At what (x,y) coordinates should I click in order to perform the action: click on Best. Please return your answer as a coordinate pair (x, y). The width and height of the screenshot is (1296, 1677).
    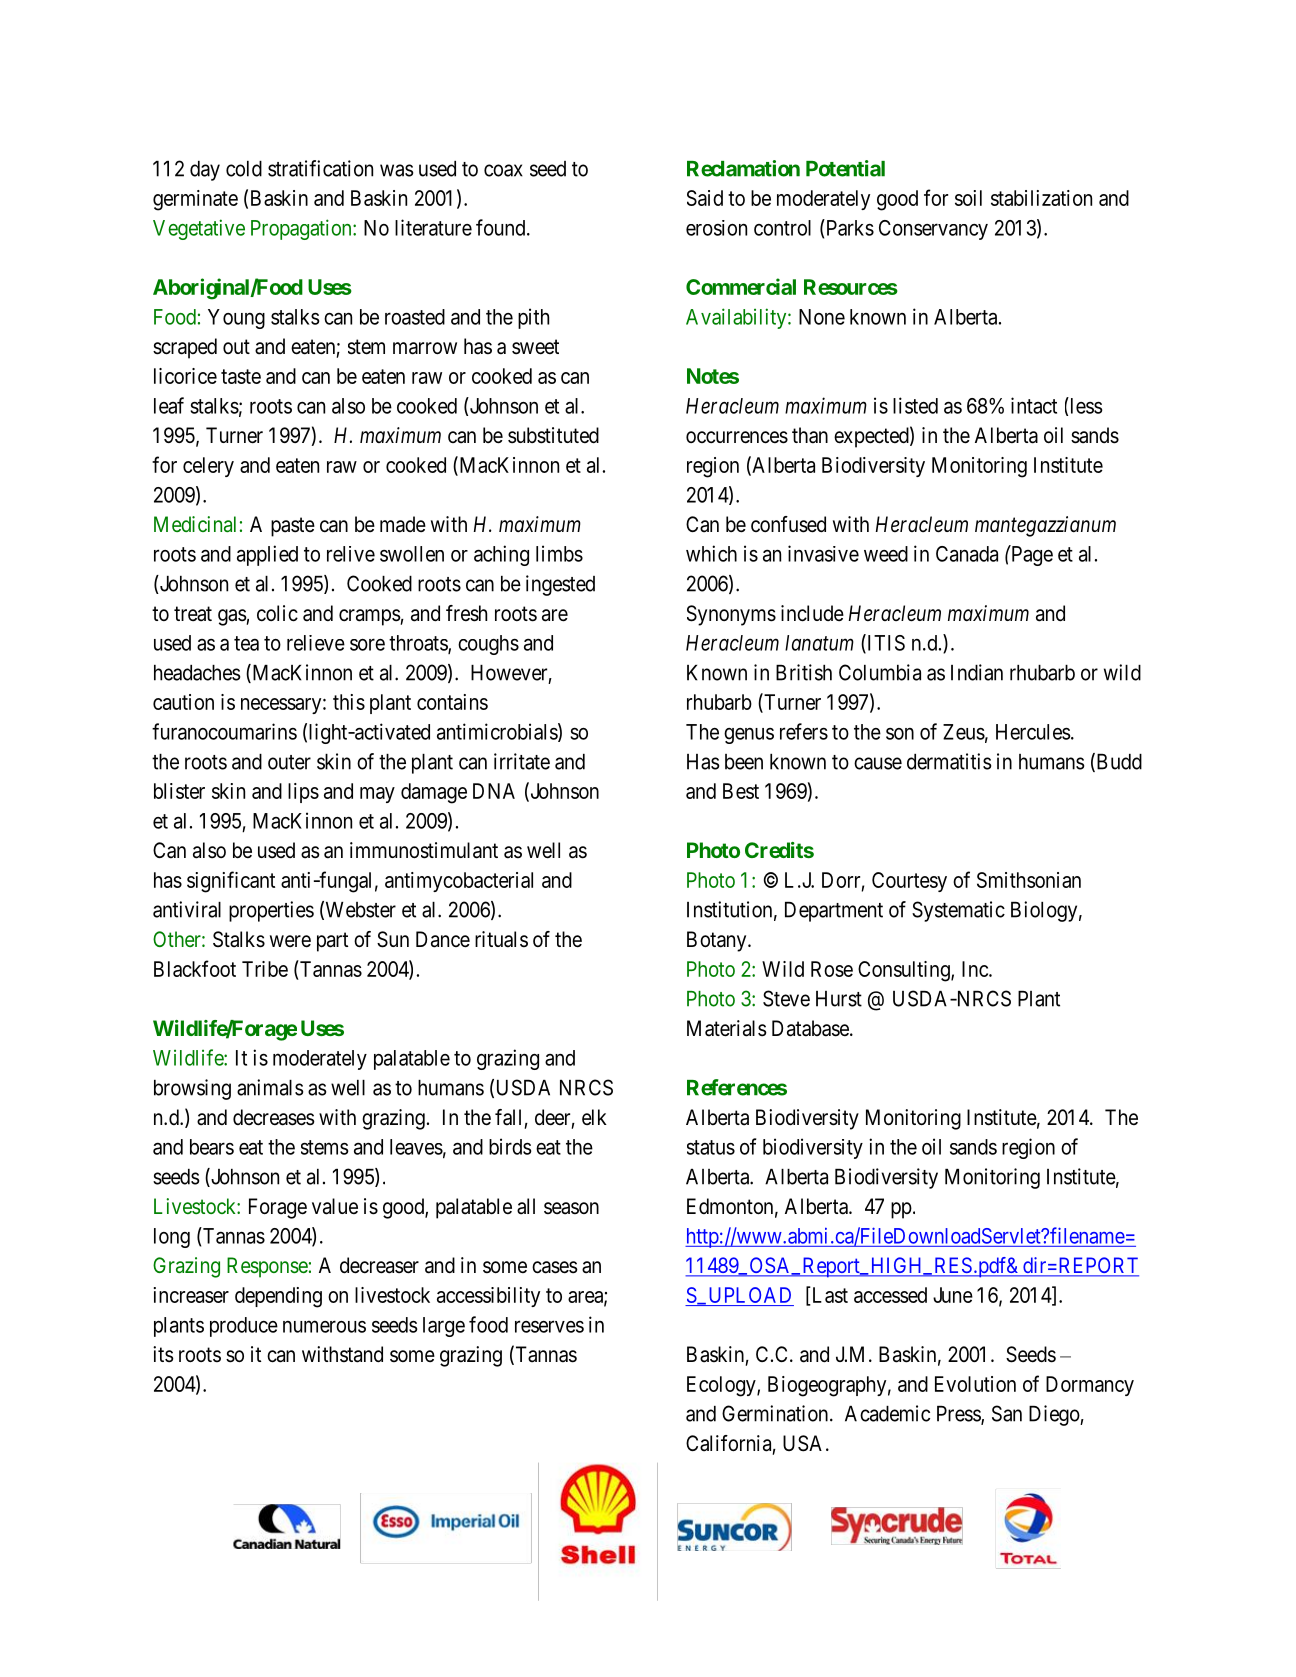
    Looking at the image, I should click on (741, 791).
